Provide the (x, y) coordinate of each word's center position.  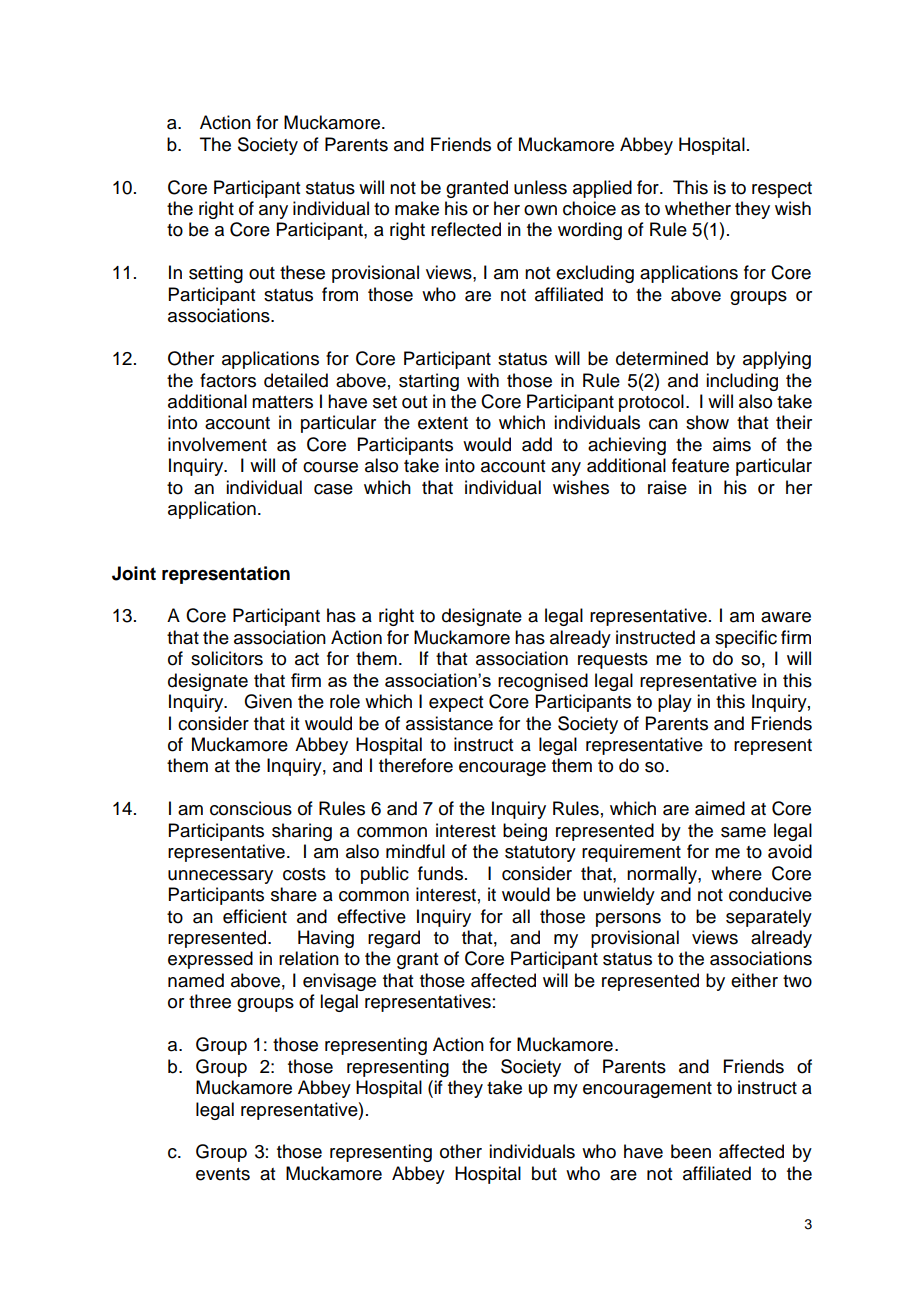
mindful (415, 851)
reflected (466, 229)
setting (216, 274)
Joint (134, 573)
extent (443, 423)
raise (667, 487)
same (743, 832)
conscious (251, 808)
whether (698, 208)
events (223, 1174)
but (544, 1173)
